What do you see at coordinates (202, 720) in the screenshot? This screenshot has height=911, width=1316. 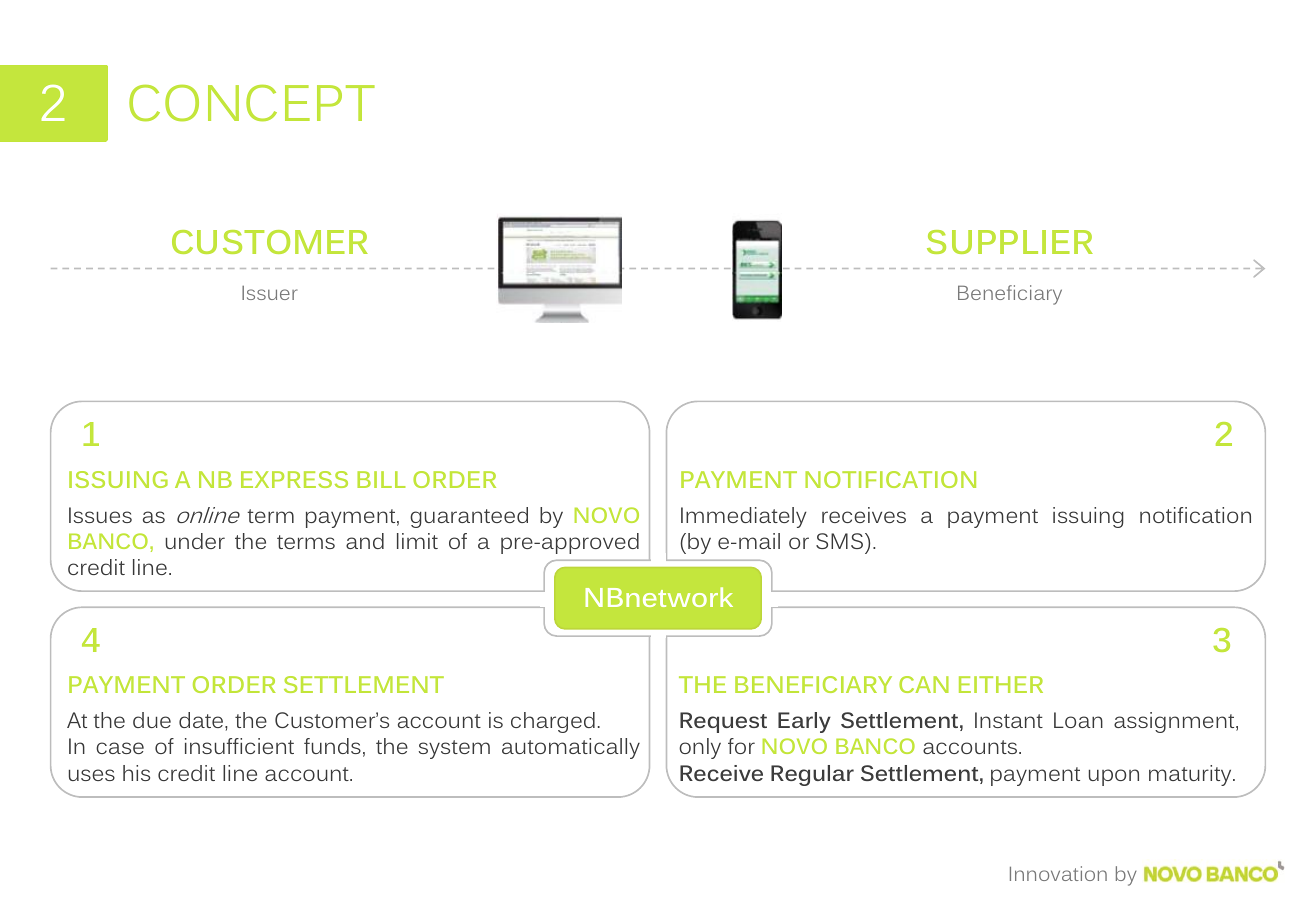 I see `date` at bounding box center [202, 720].
